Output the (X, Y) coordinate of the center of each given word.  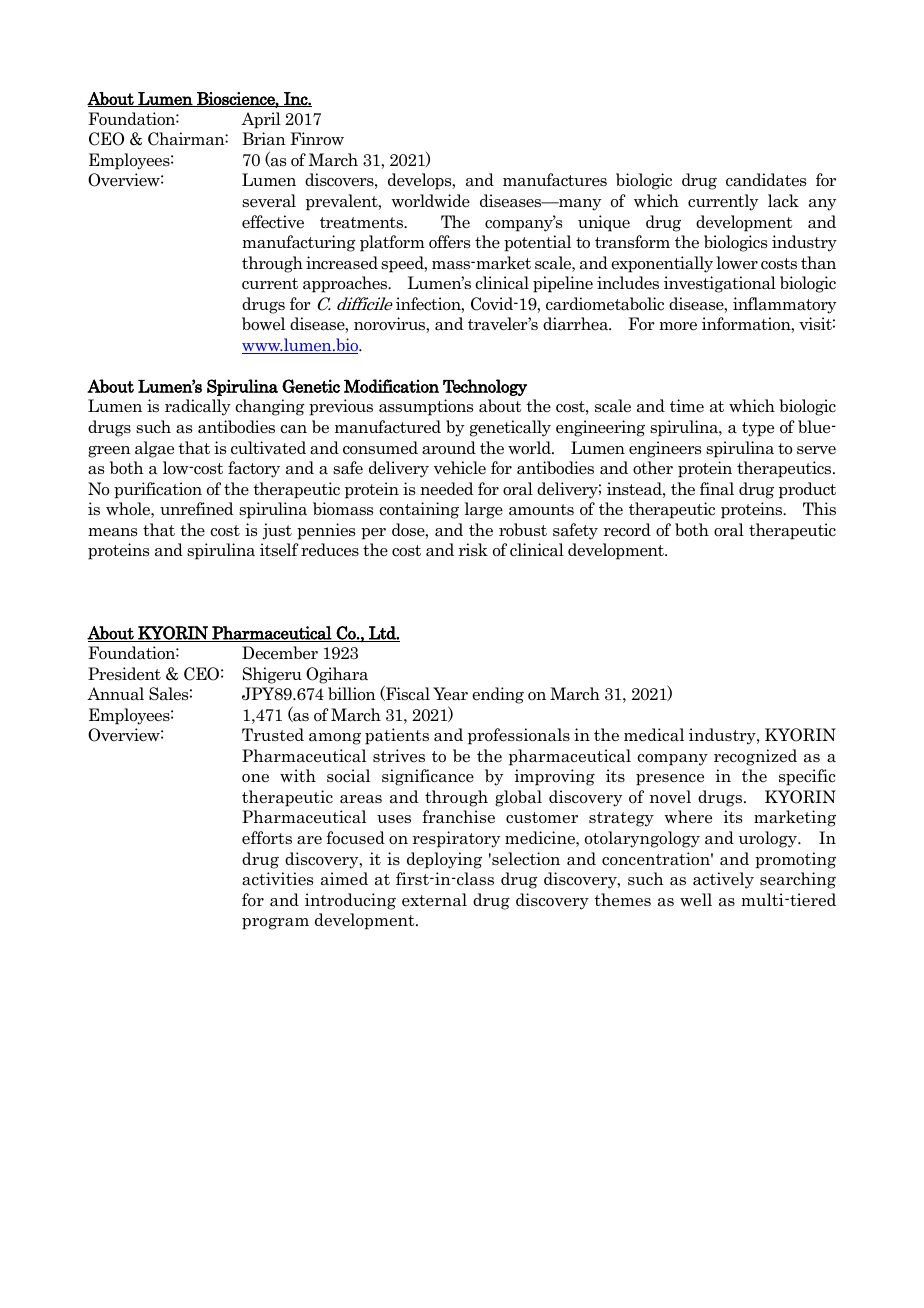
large (484, 510)
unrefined (197, 509)
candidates (766, 180)
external (434, 900)
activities (277, 879)
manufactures (555, 180)
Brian (264, 139)
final (717, 489)
